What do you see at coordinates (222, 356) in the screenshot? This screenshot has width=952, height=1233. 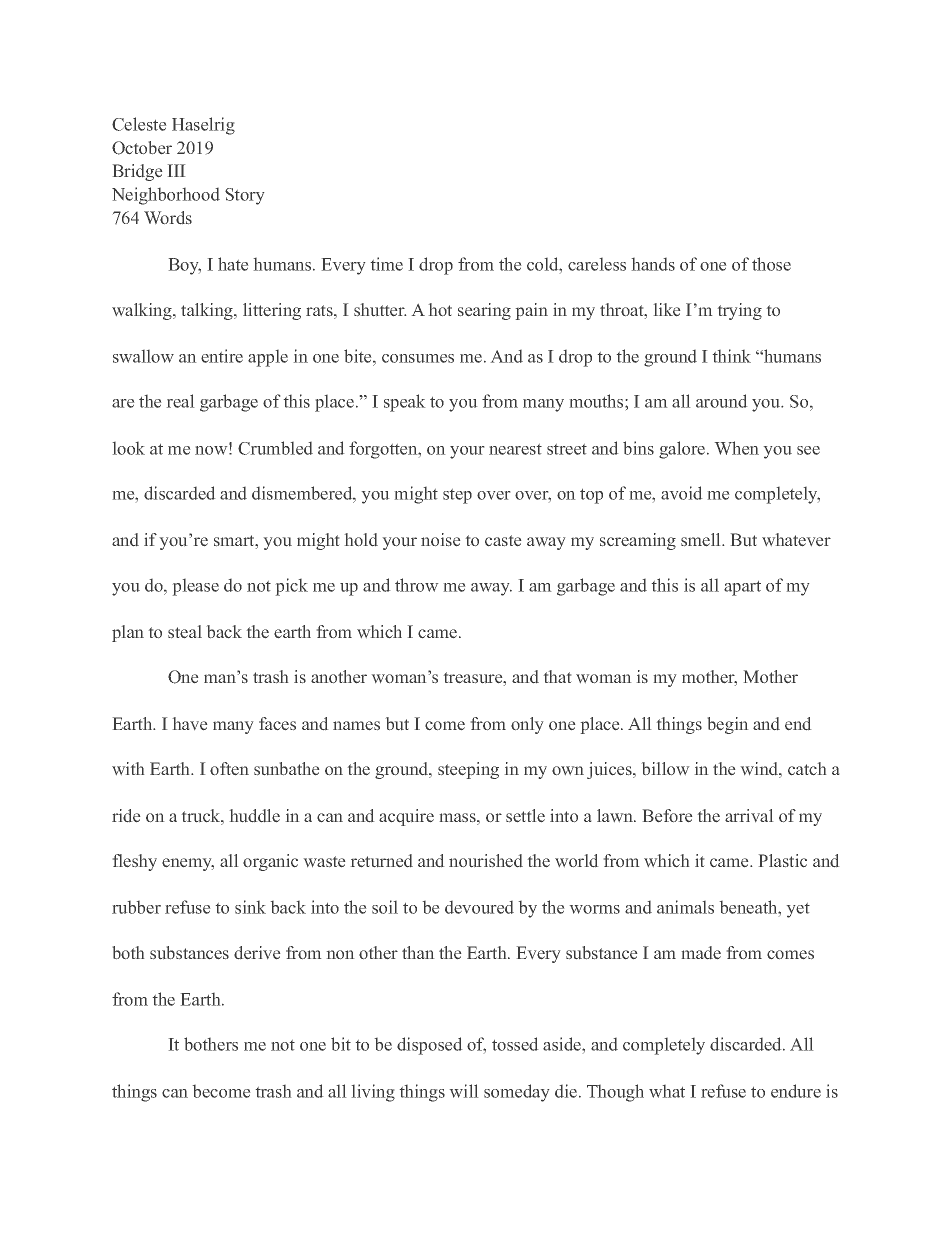 I see `entire` at bounding box center [222, 356].
